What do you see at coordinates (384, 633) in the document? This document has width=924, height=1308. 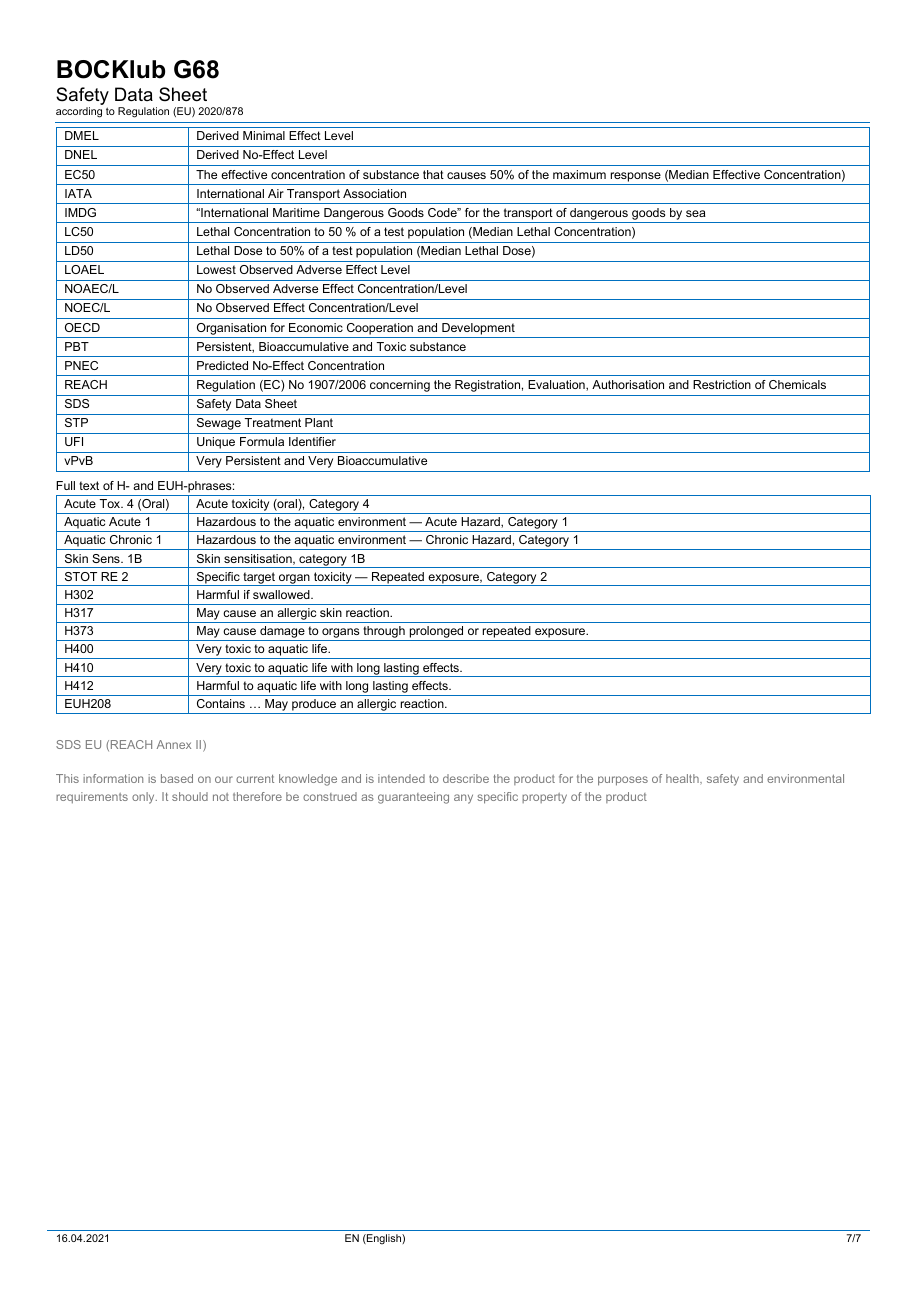 I see `through` at bounding box center [384, 633].
